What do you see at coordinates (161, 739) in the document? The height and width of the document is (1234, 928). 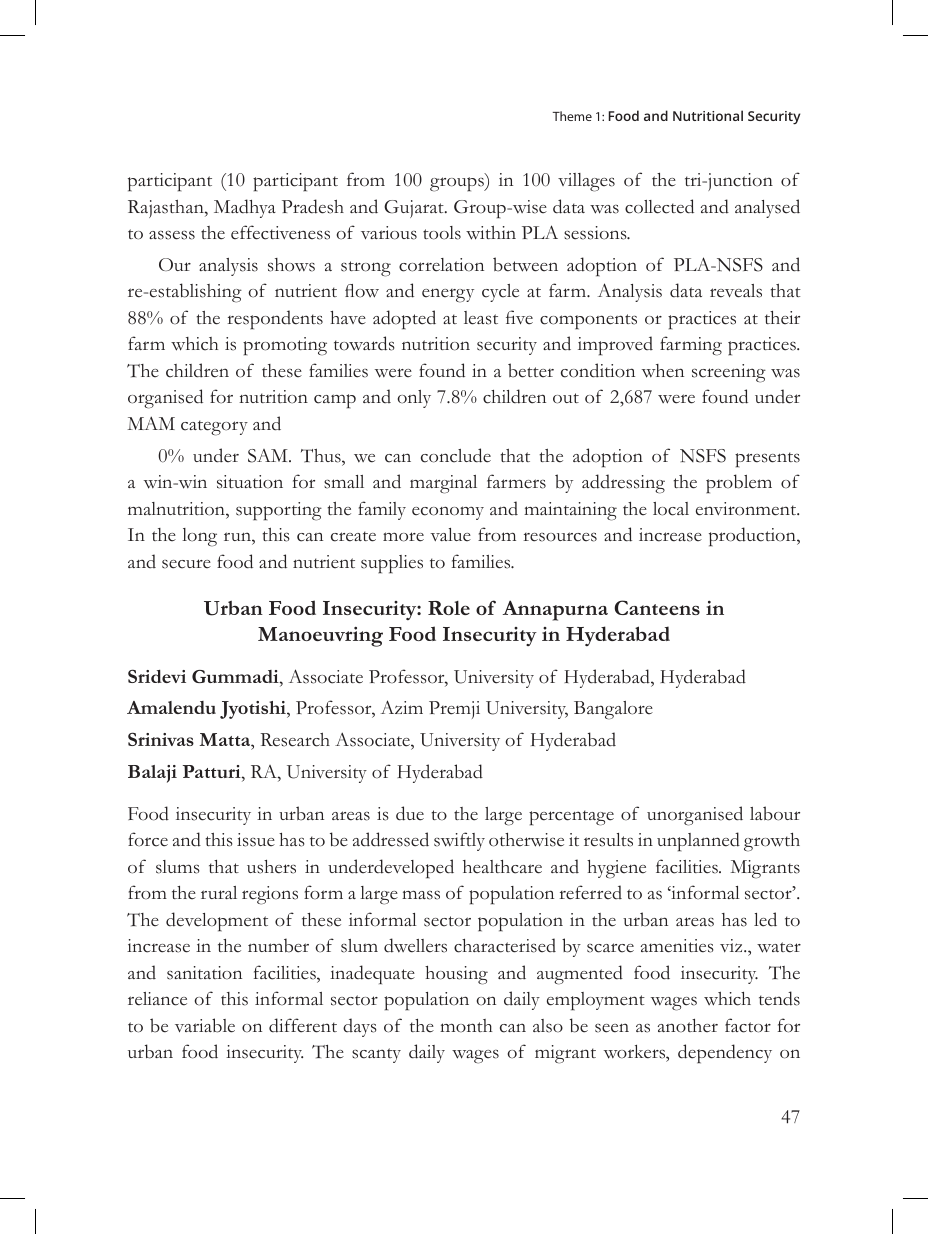 I see `Srinivas` at bounding box center [161, 739].
